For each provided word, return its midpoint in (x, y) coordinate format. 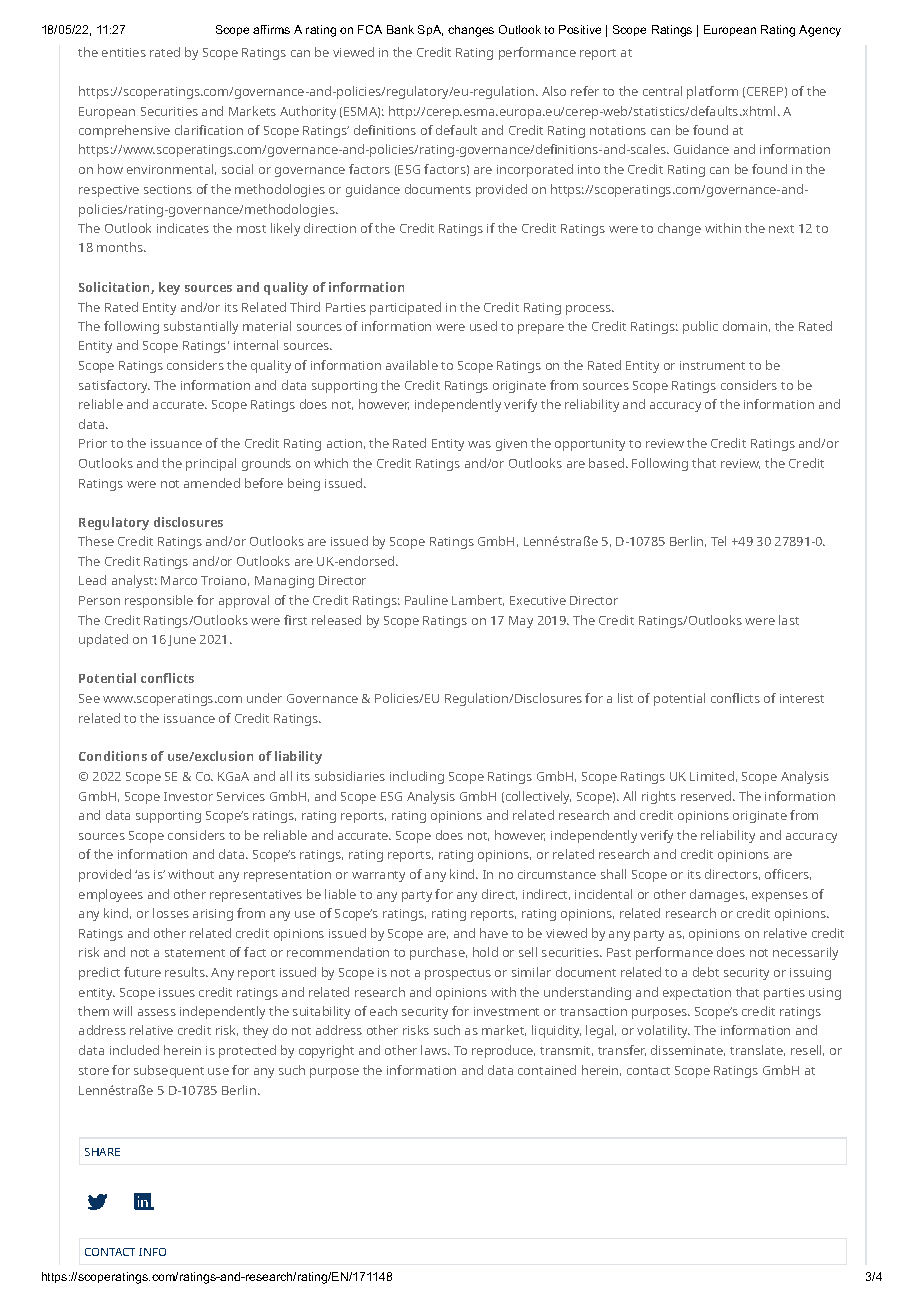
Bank (400, 29)
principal (211, 464)
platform (712, 92)
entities (124, 52)
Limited (712, 776)
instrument (712, 365)
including (417, 777)
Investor (188, 796)
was (479, 444)
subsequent (169, 1071)
